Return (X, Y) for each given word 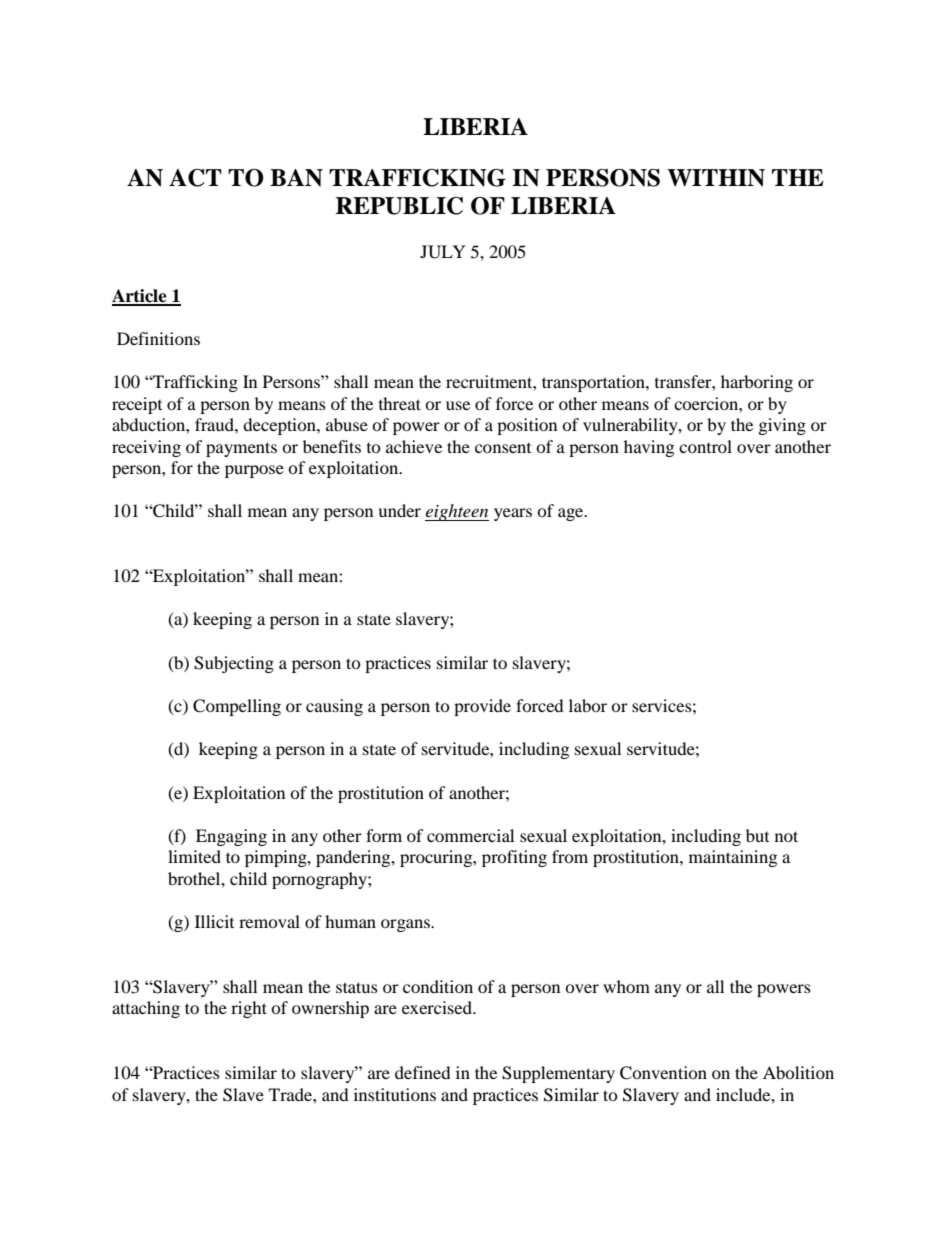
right (249, 1009)
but (757, 835)
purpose (254, 471)
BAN (296, 178)
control (705, 446)
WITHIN (716, 178)
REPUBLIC (399, 206)
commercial (470, 835)
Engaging (231, 837)
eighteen (457, 512)
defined (423, 1072)
